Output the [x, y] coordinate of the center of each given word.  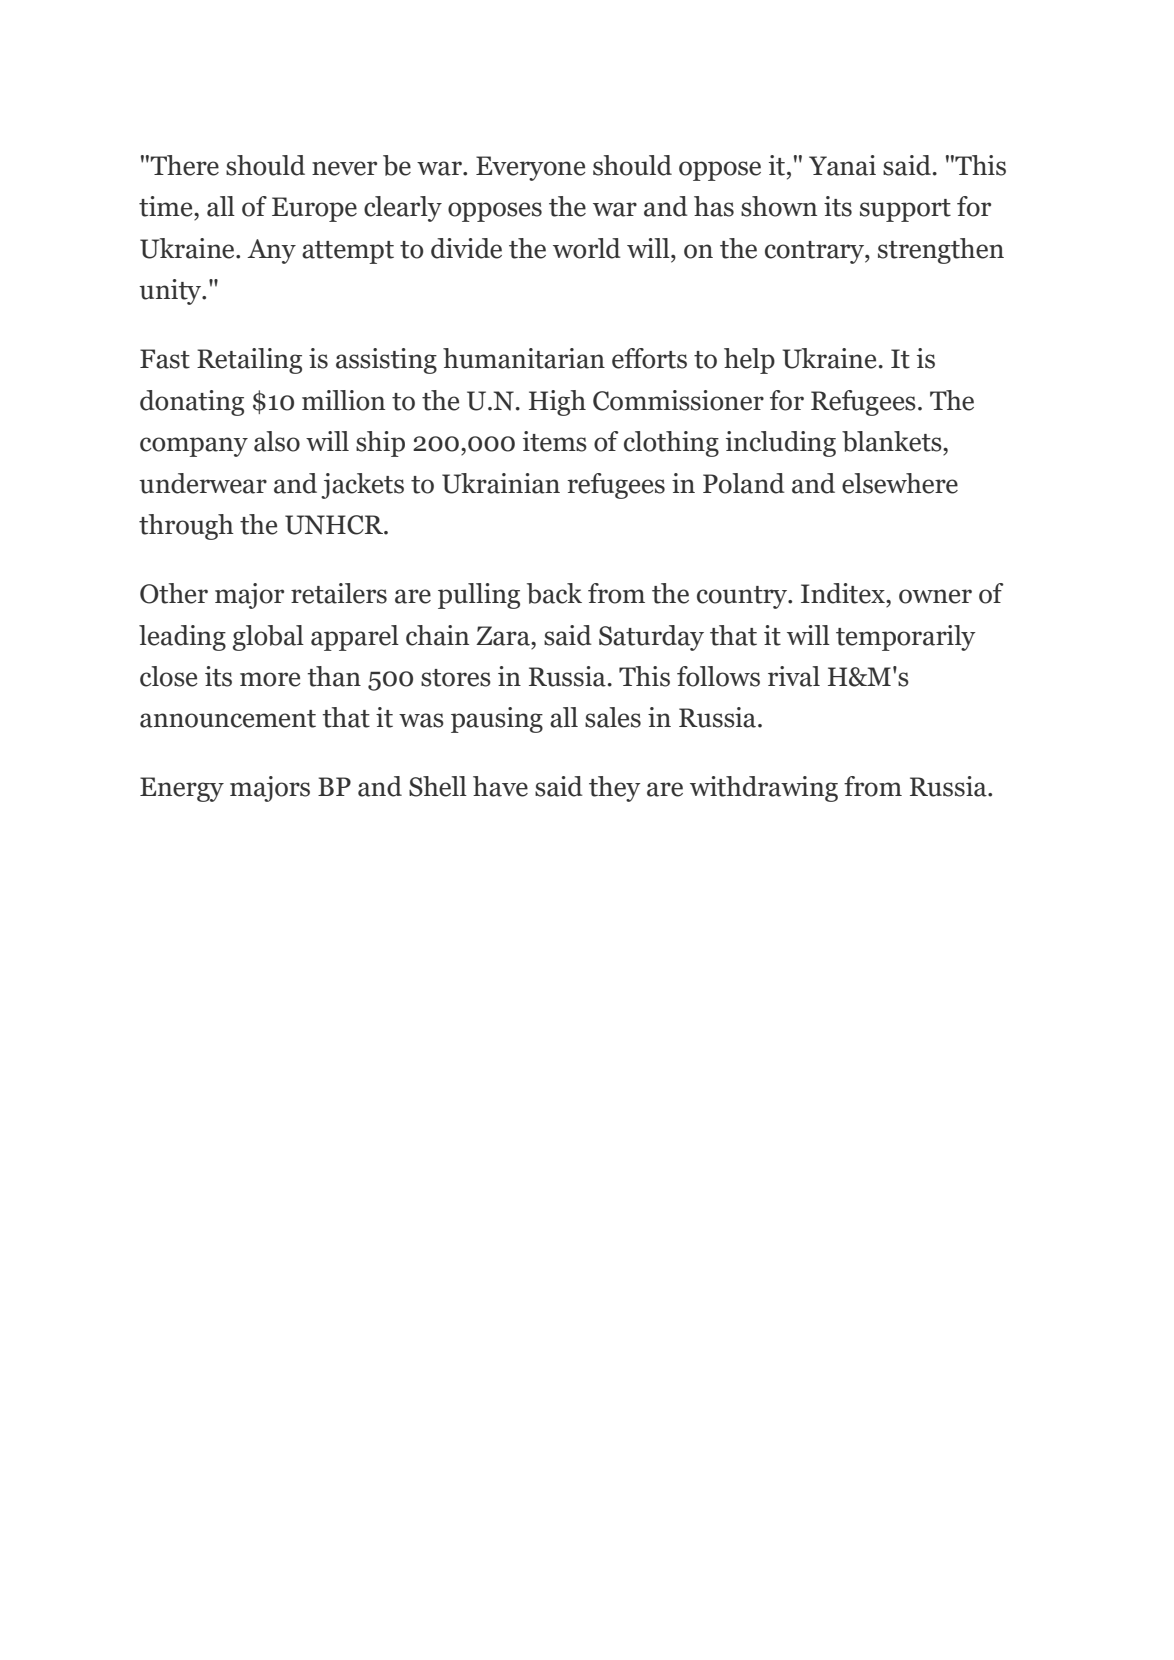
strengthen [941, 251]
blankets [893, 441]
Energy [182, 789]
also [277, 441]
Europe [314, 209]
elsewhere [900, 483]
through [186, 527]
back [554, 593]
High [557, 403]
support [905, 210]
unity [171, 292]
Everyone [531, 168]
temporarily [906, 638]
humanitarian [524, 358]
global [268, 638]
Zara [504, 636]
